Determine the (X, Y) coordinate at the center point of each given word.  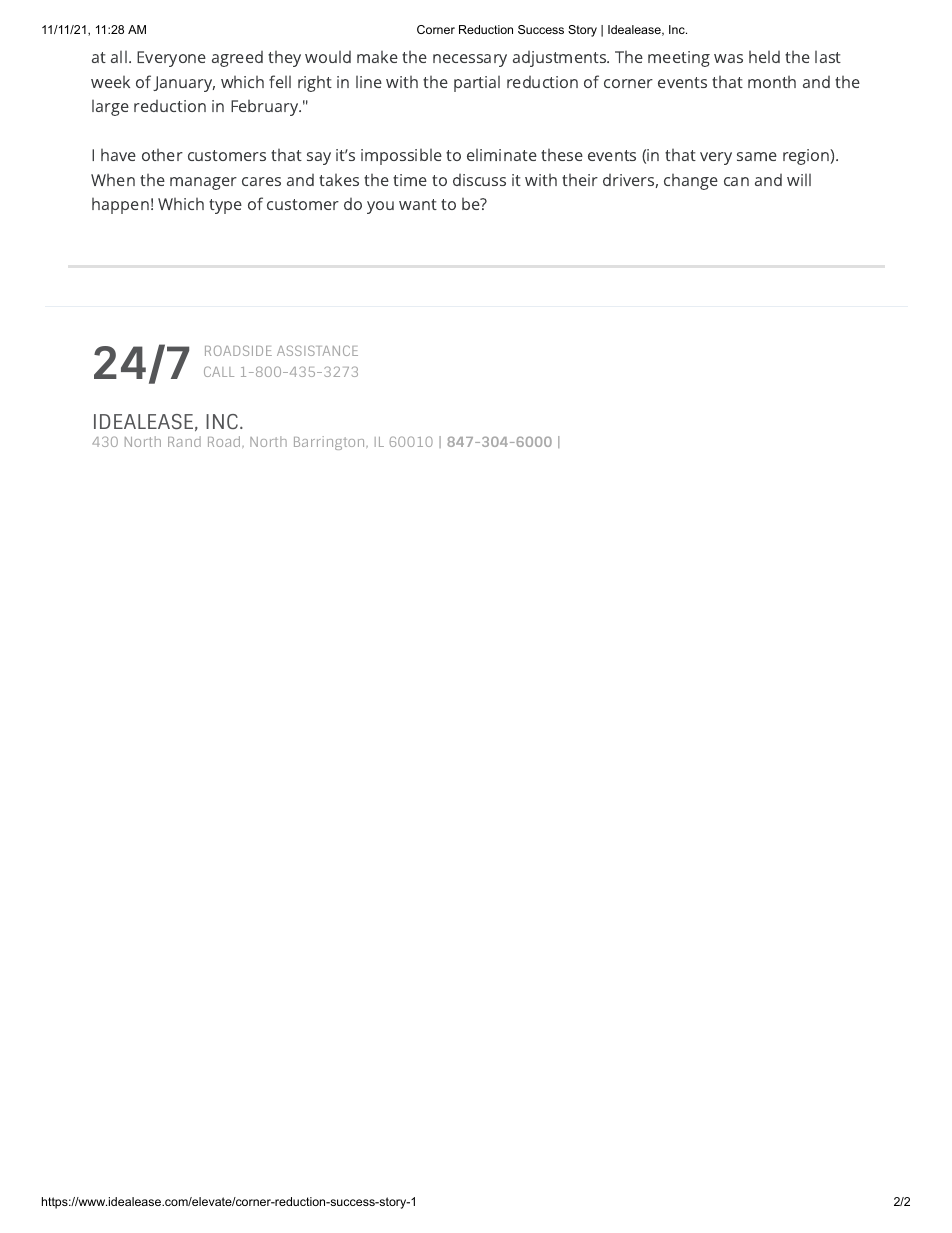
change (691, 182)
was (728, 58)
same (757, 156)
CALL (219, 371)
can (736, 181)
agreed (237, 59)
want (418, 204)
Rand (184, 441)
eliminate (502, 155)
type (225, 206)
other (162, 155)
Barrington (330, 443)
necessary (470, 60)
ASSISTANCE (317, 350)
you (380, 207)
